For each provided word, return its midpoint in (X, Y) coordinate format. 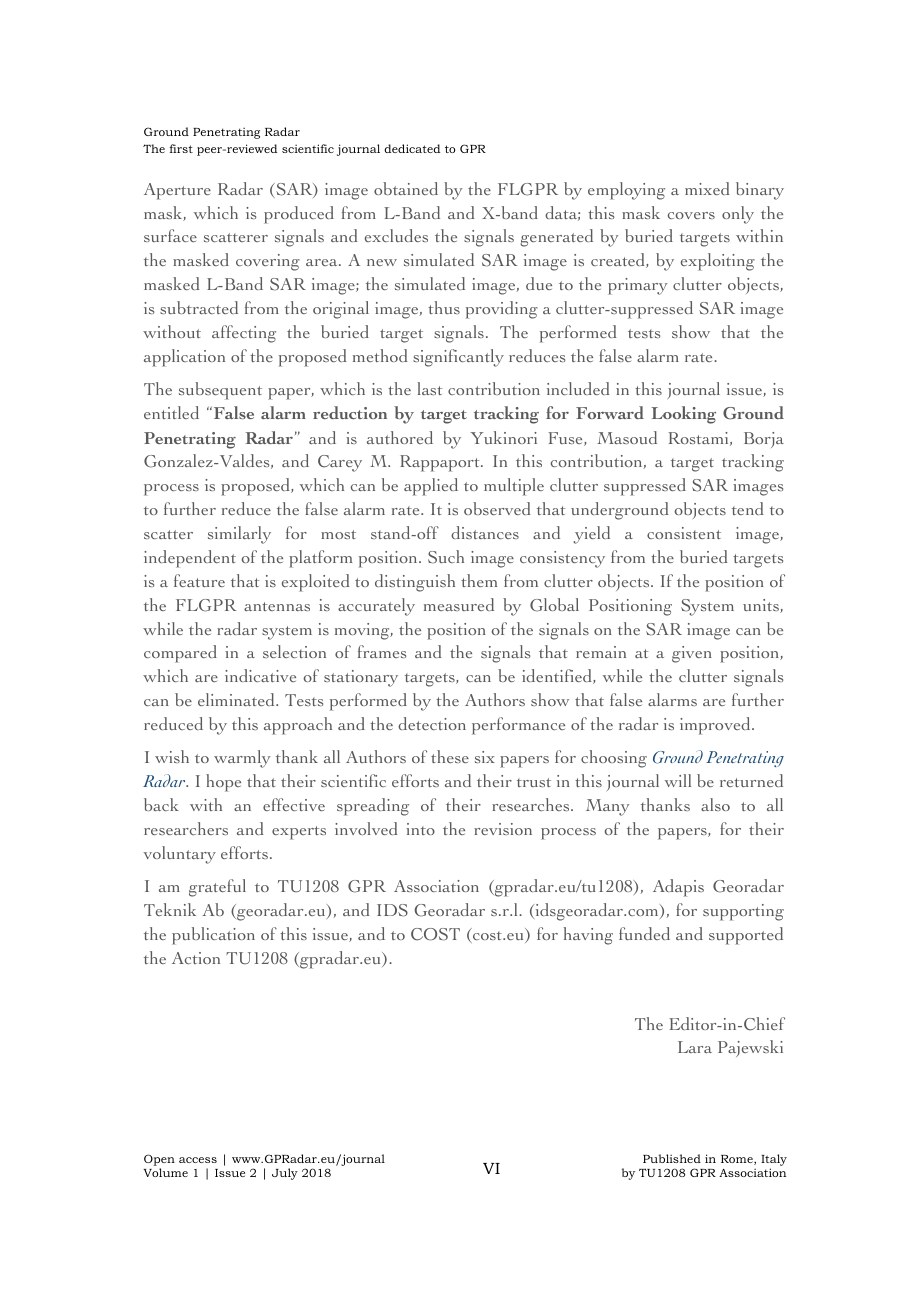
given (692, 654)
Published (672, 1158)
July (285, 1174)
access (198, 1160)
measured (459, 604)
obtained (406, 188)
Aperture (177, 191)
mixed (707, 188)
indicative (260, 675)
